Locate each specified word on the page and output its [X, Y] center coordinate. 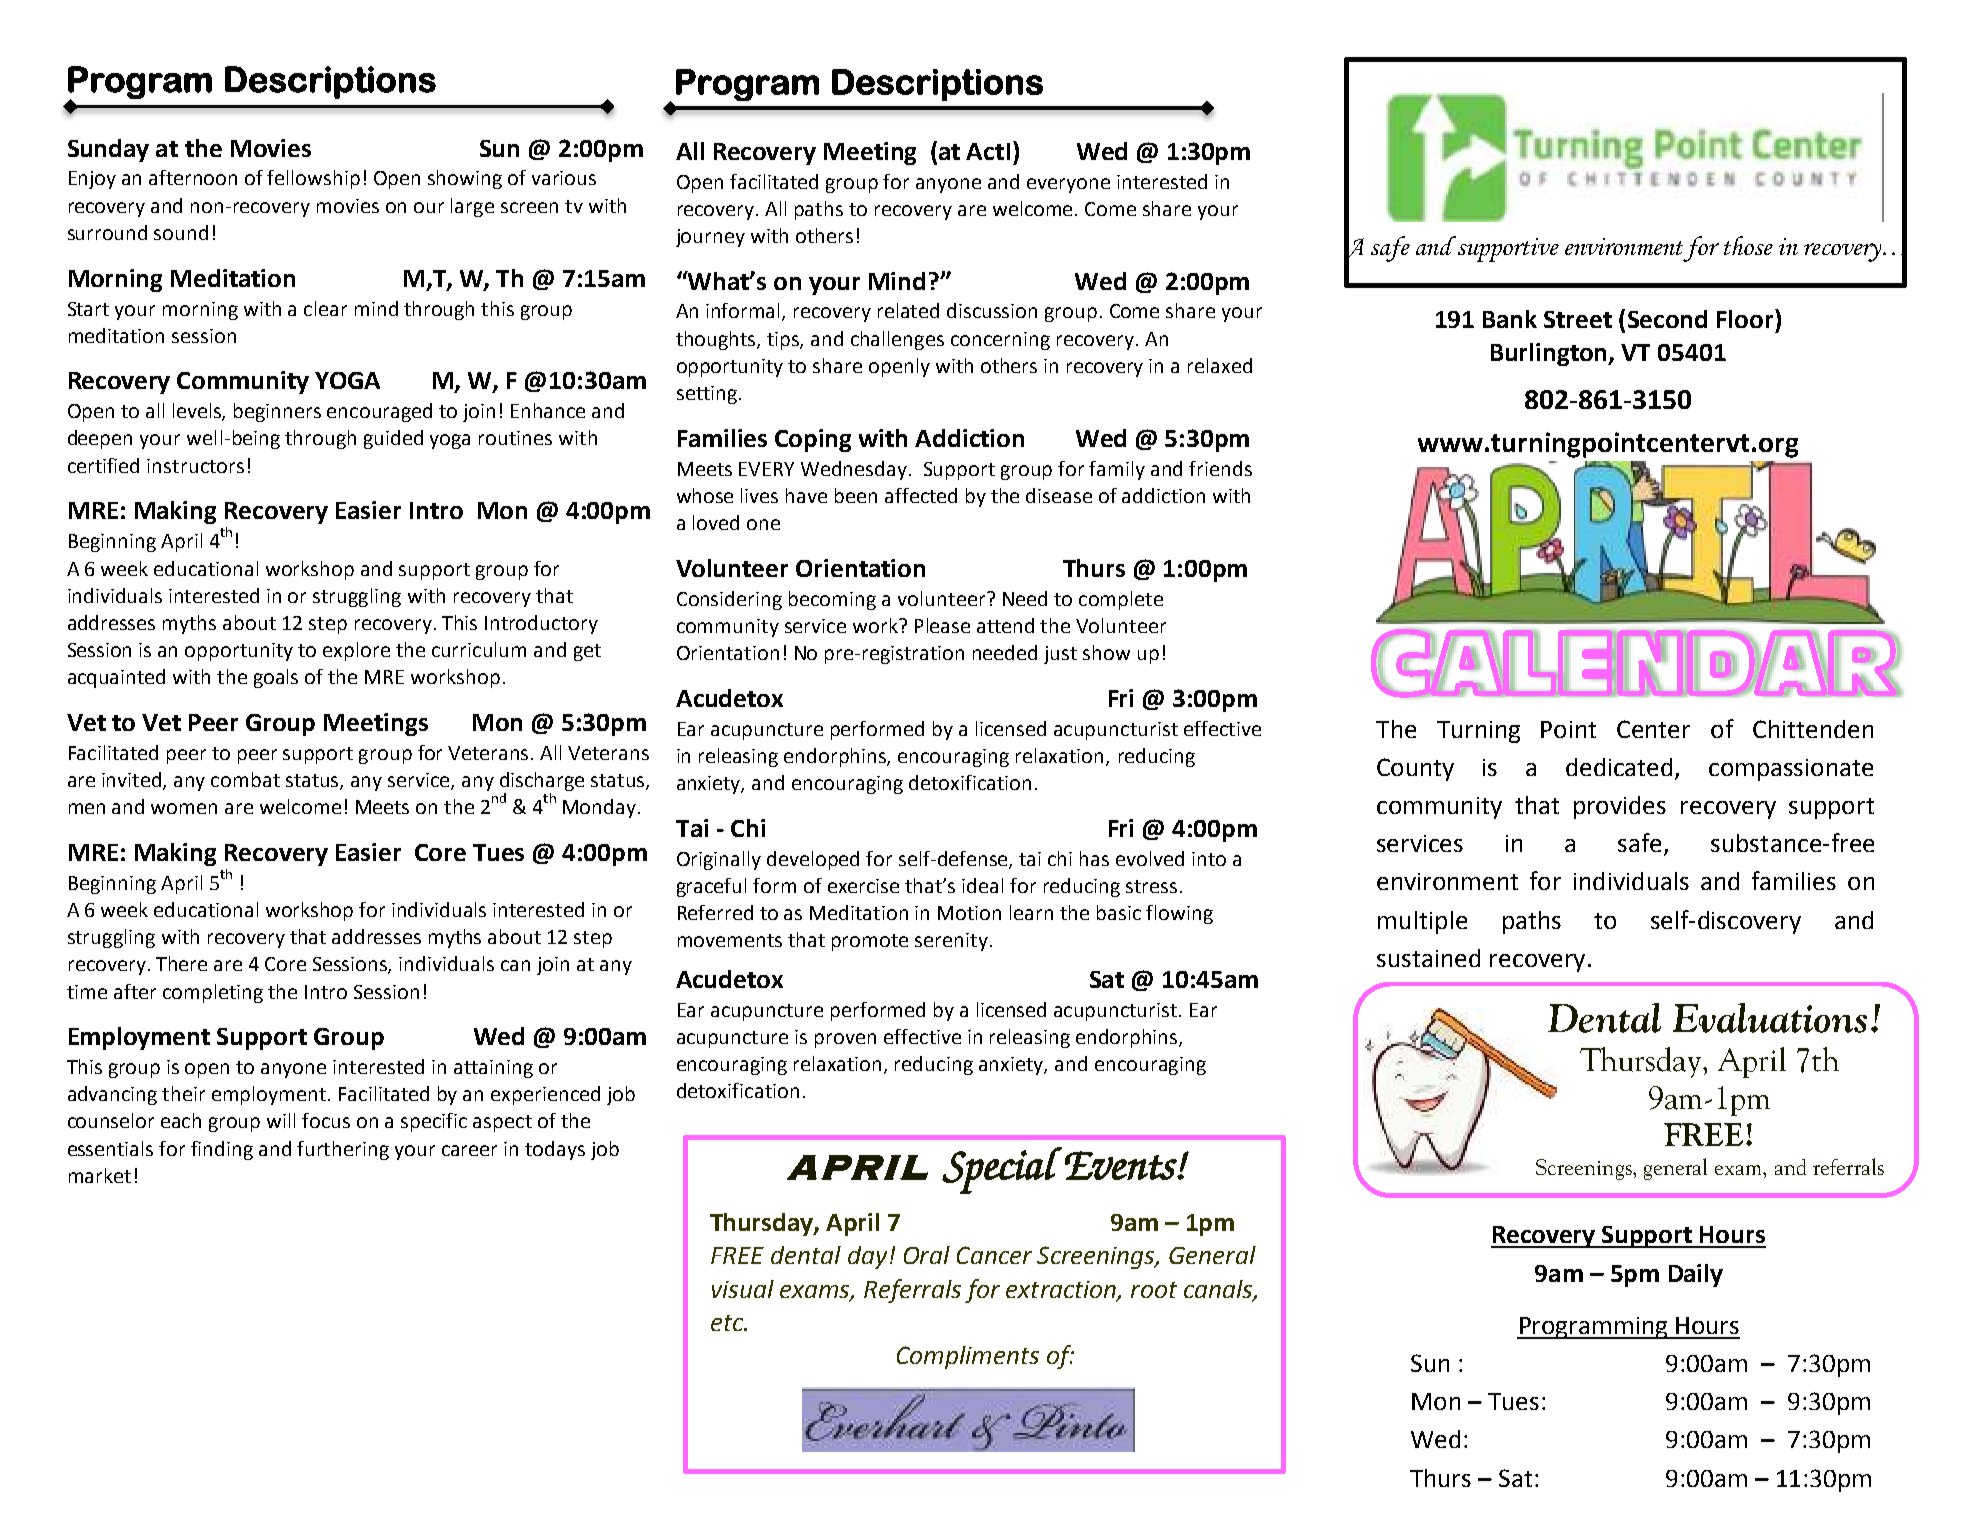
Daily [1696, 1275]
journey [710, 238]
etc [728, 1323]
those [1748, 245]
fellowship [313, 179]
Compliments [968, 1357]
